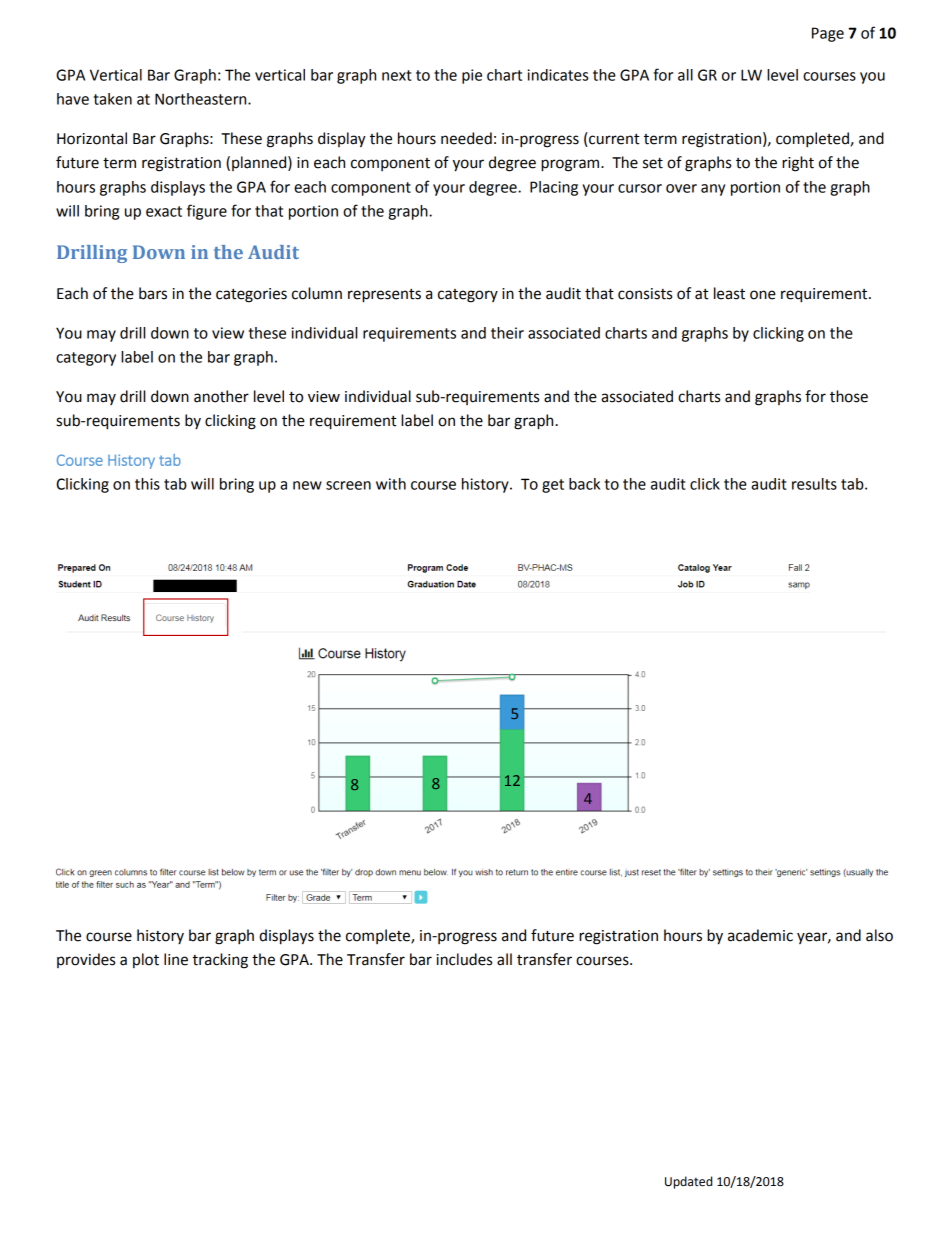 The width and height of the image is (952, 1233). I want to click on line, so click(176, 959).
